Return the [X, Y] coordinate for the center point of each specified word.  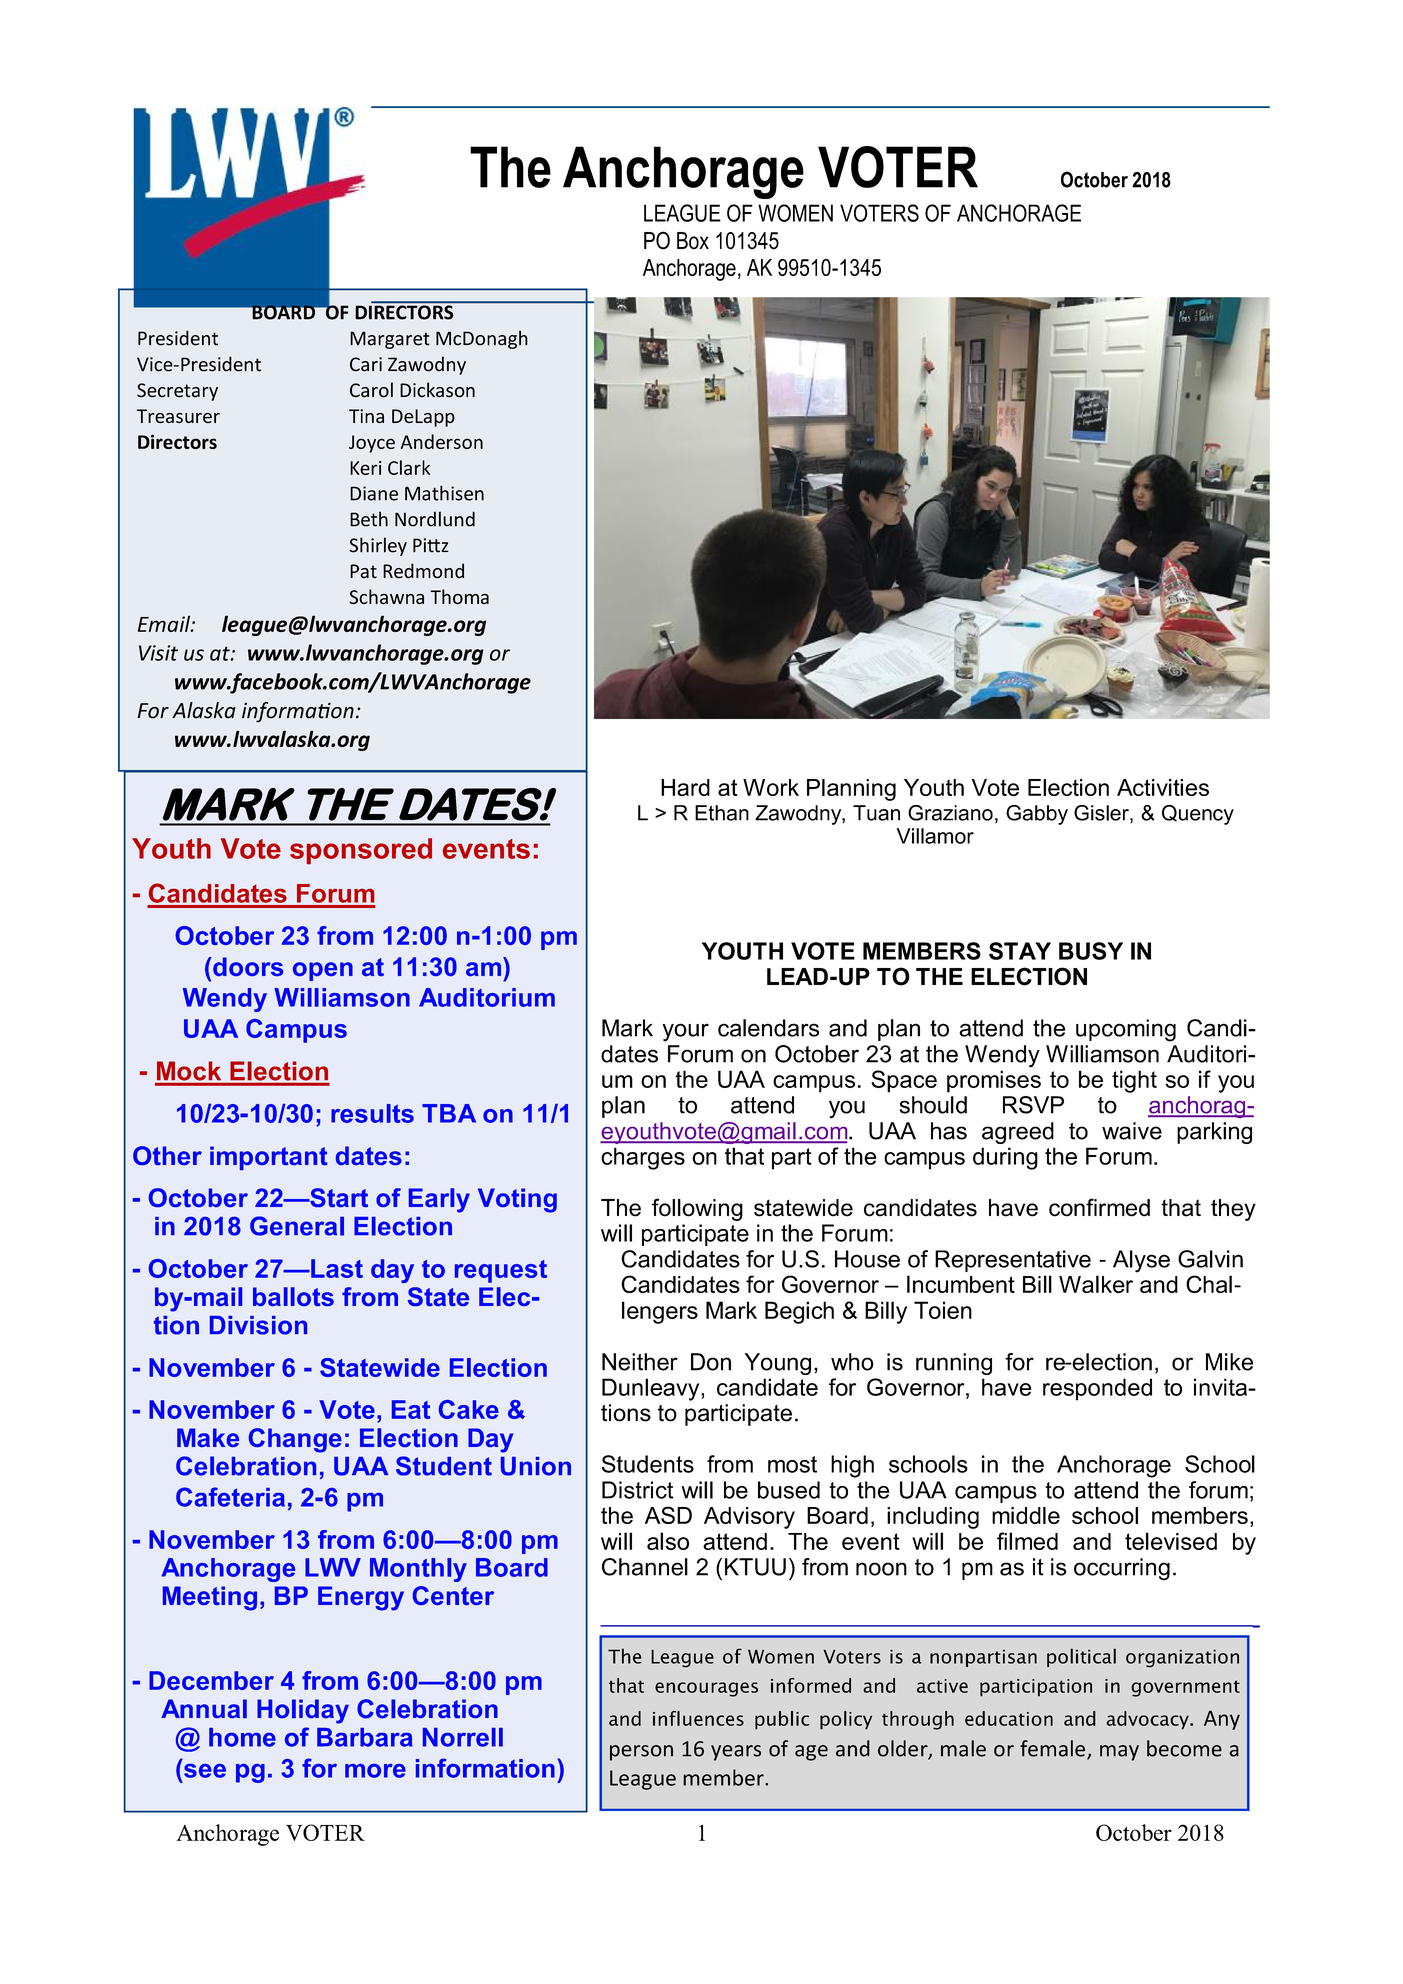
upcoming [1126, 1030]
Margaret [390, 340]
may [1119, 1753]
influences [698, 1718]
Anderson [442, 441]
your [685, 1032]
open [323, 971]
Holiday [303, 1711]
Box [693, 241]
